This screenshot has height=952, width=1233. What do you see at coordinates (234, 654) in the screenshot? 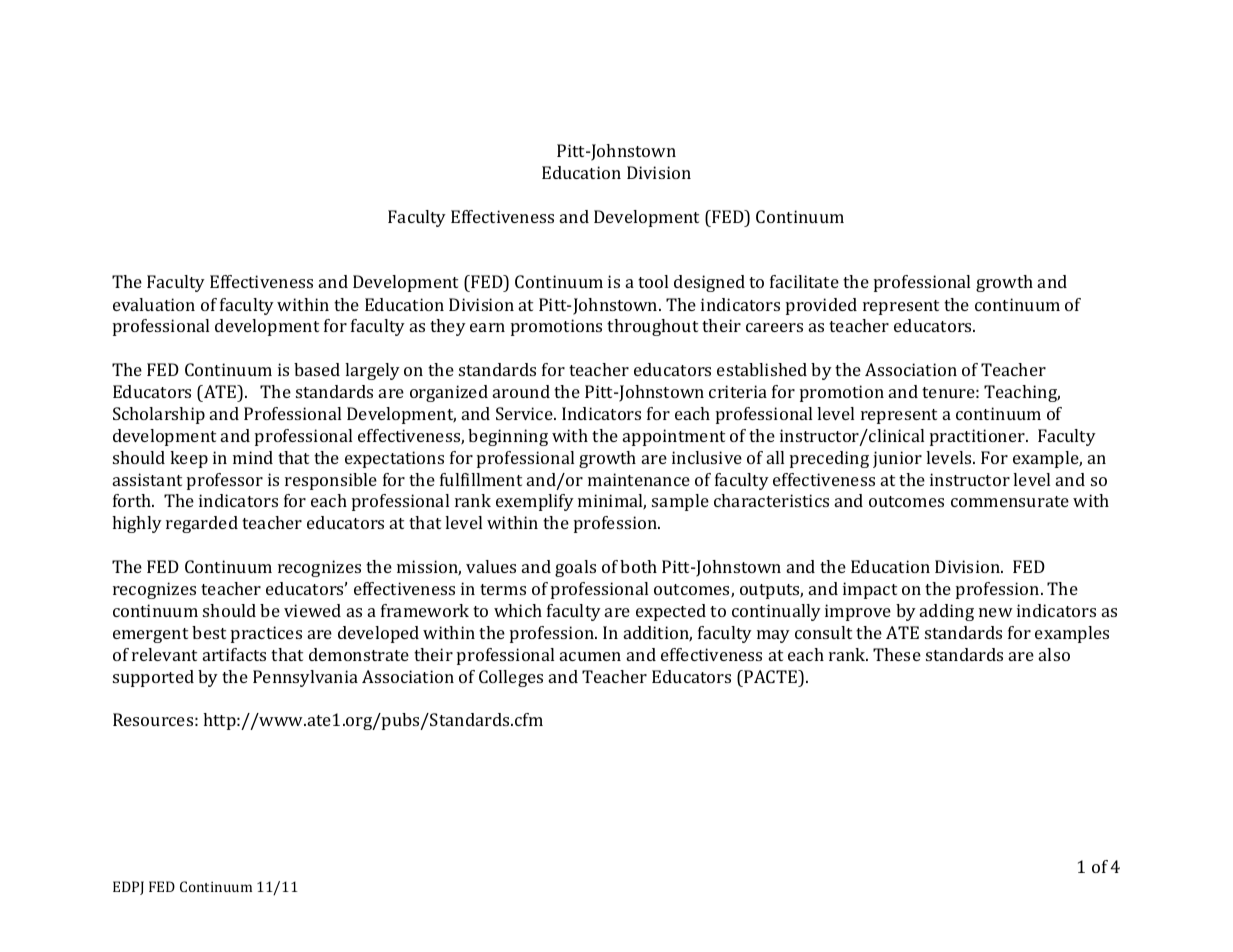
I see `artifacts` at bounding box center [234, 654].
